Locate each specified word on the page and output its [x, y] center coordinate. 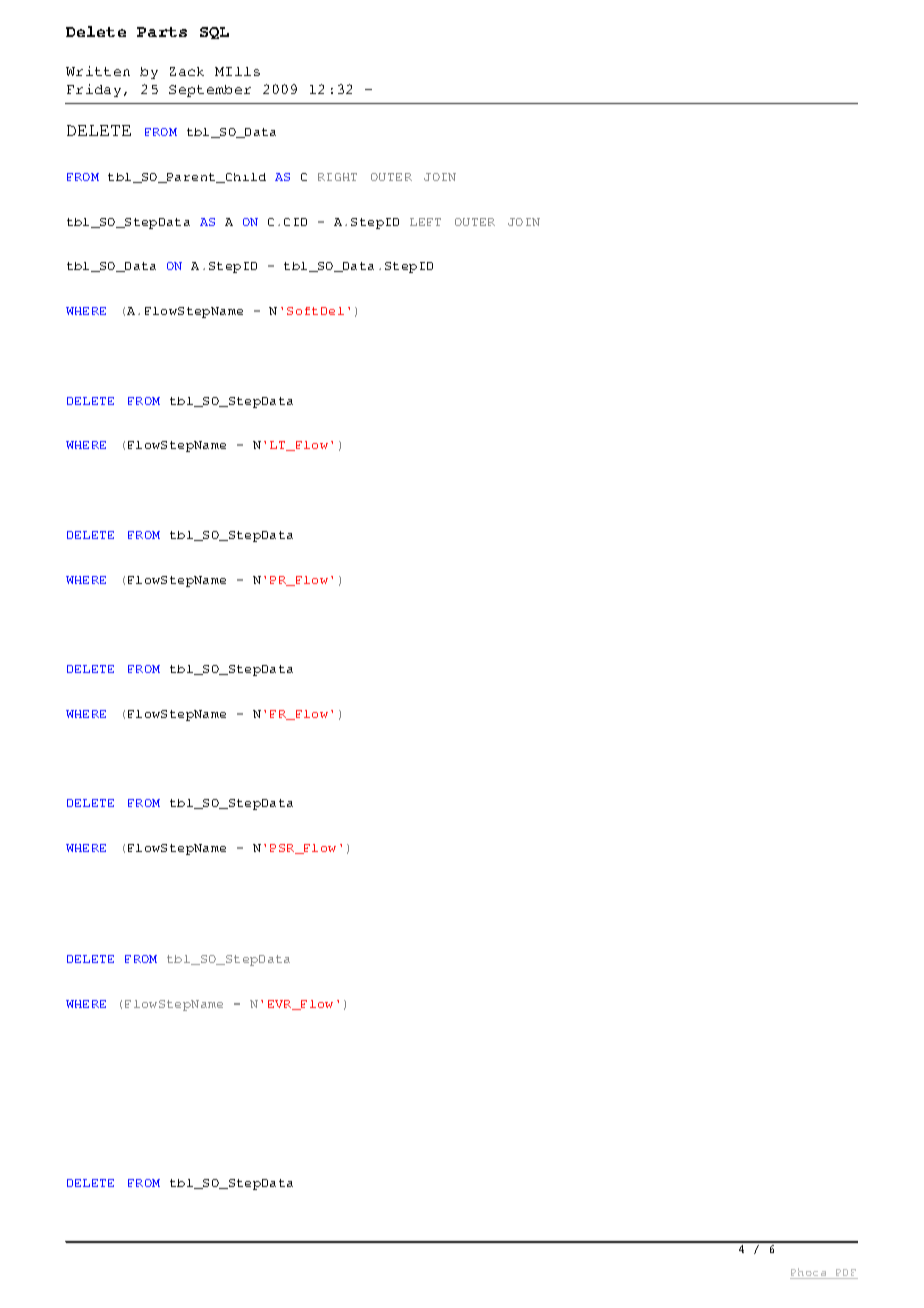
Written [98, 71]
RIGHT [337, 177]
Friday [94, 90]
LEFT [425, 222]
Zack [187, 71]
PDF [846, 1272]
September [210, 91]
